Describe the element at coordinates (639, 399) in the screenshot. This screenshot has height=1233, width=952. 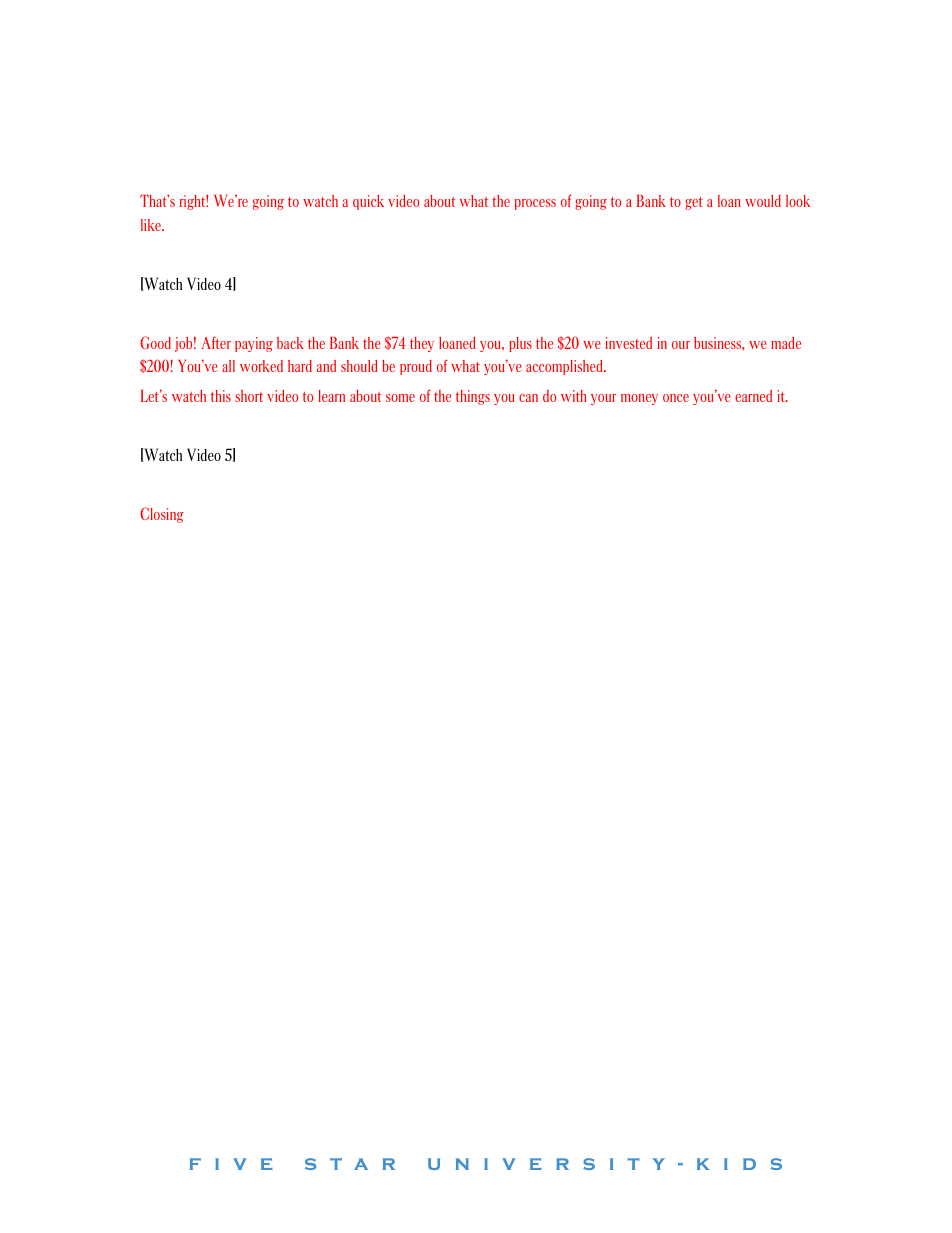
I see `money` at that location.
